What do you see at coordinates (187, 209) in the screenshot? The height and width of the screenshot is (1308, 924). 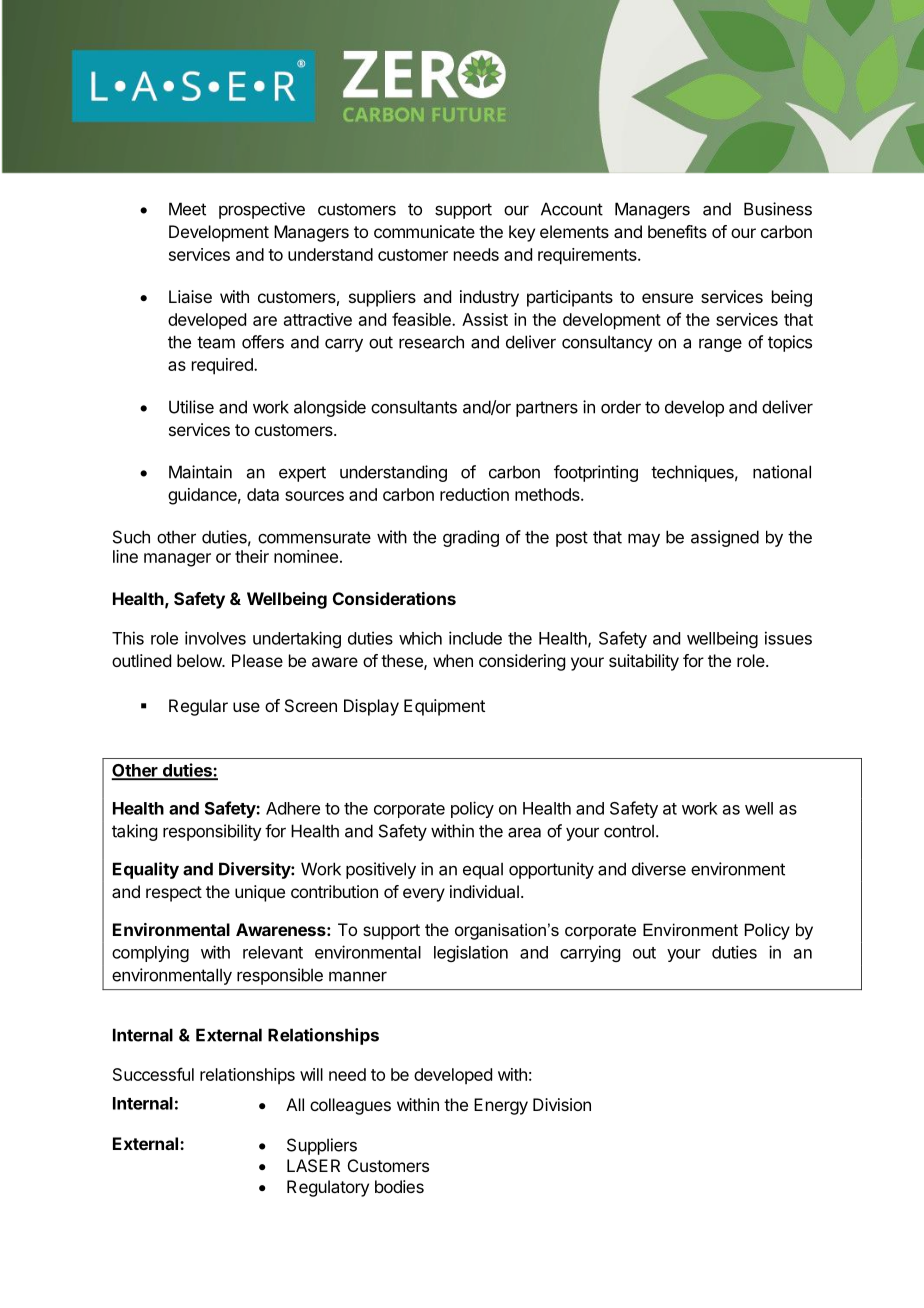 I see `Meet` at bounding box center [187, 209].
